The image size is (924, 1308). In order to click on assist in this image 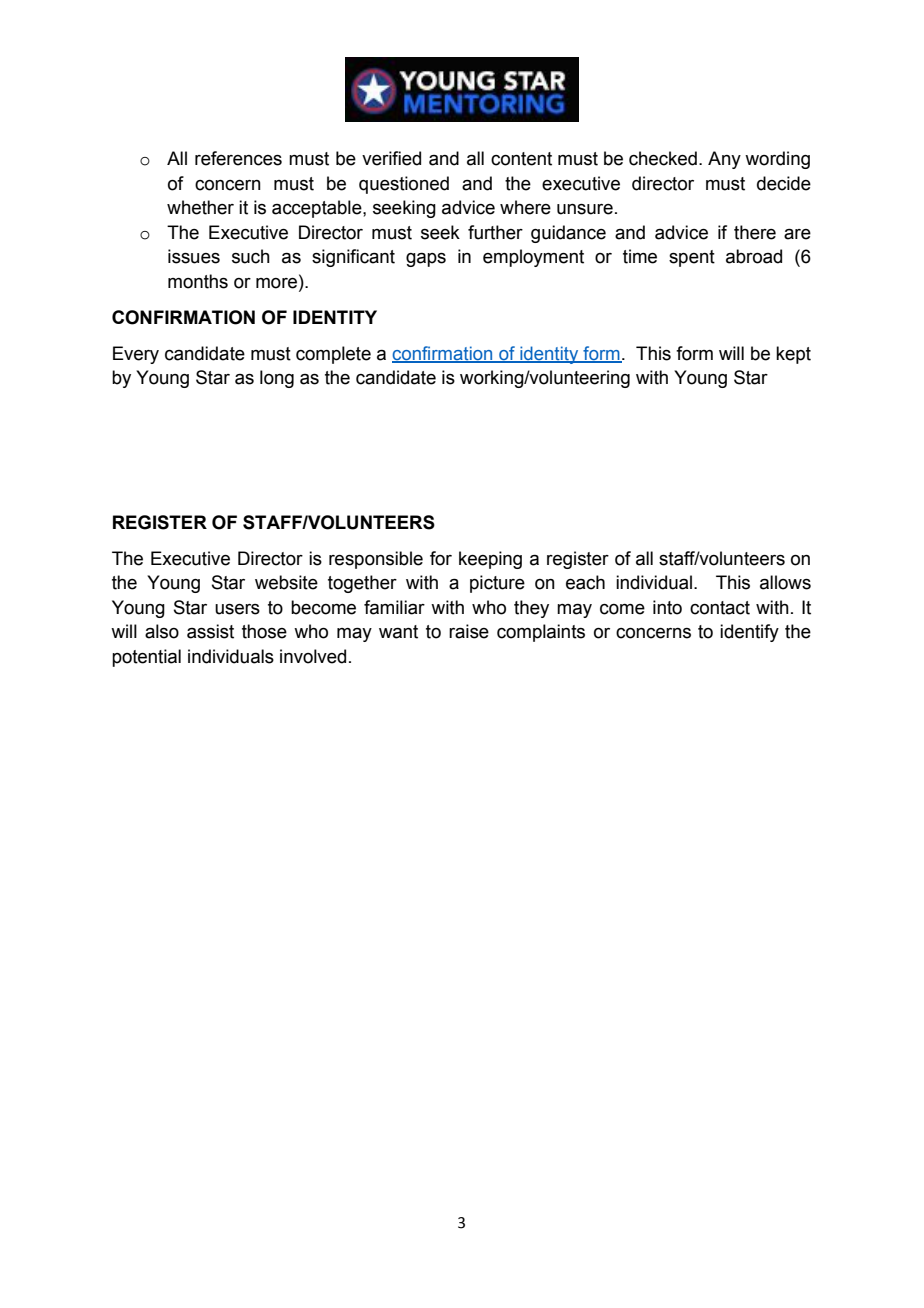, I will do `click(210, 631)`.
